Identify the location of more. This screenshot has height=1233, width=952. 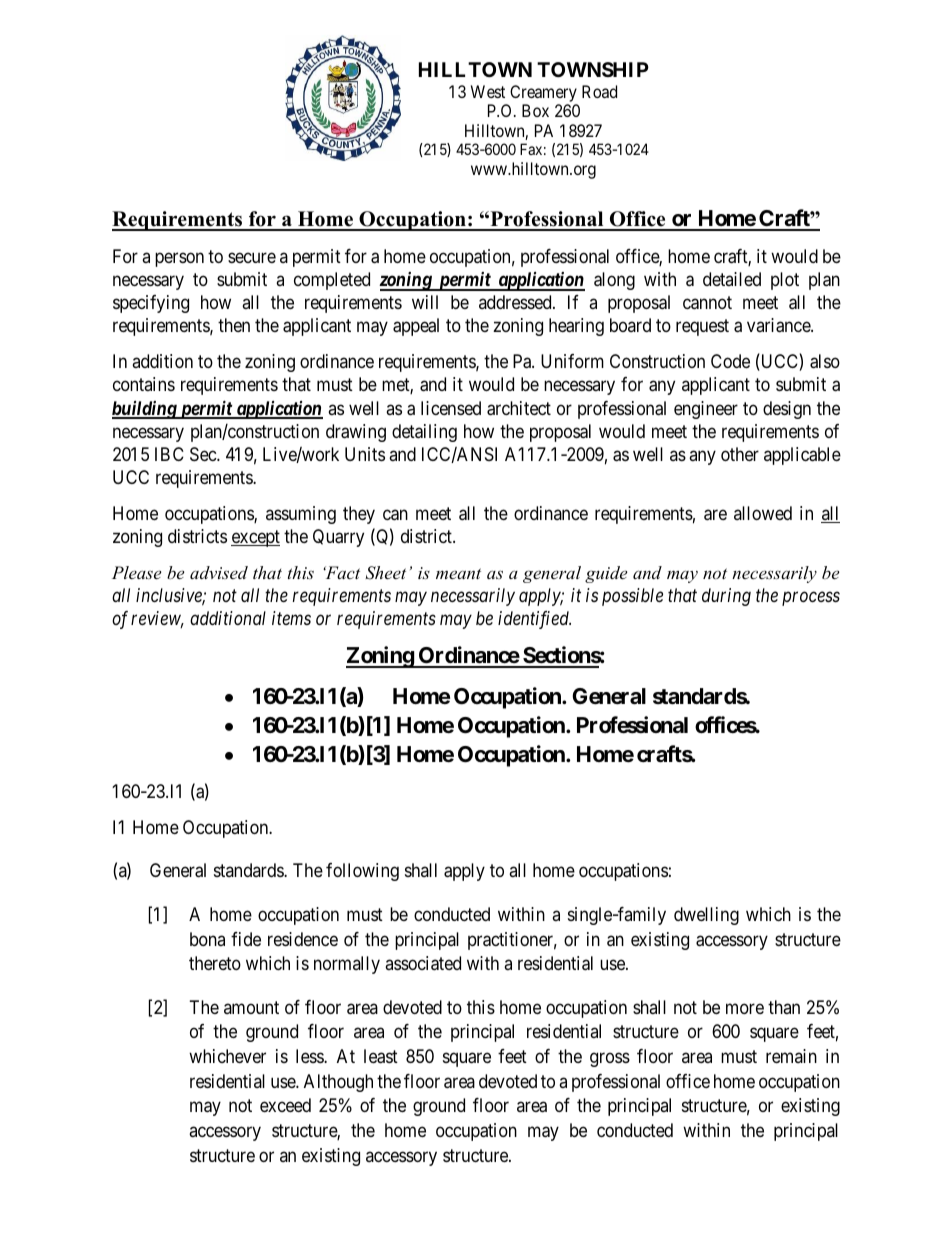
(745, 1008).
